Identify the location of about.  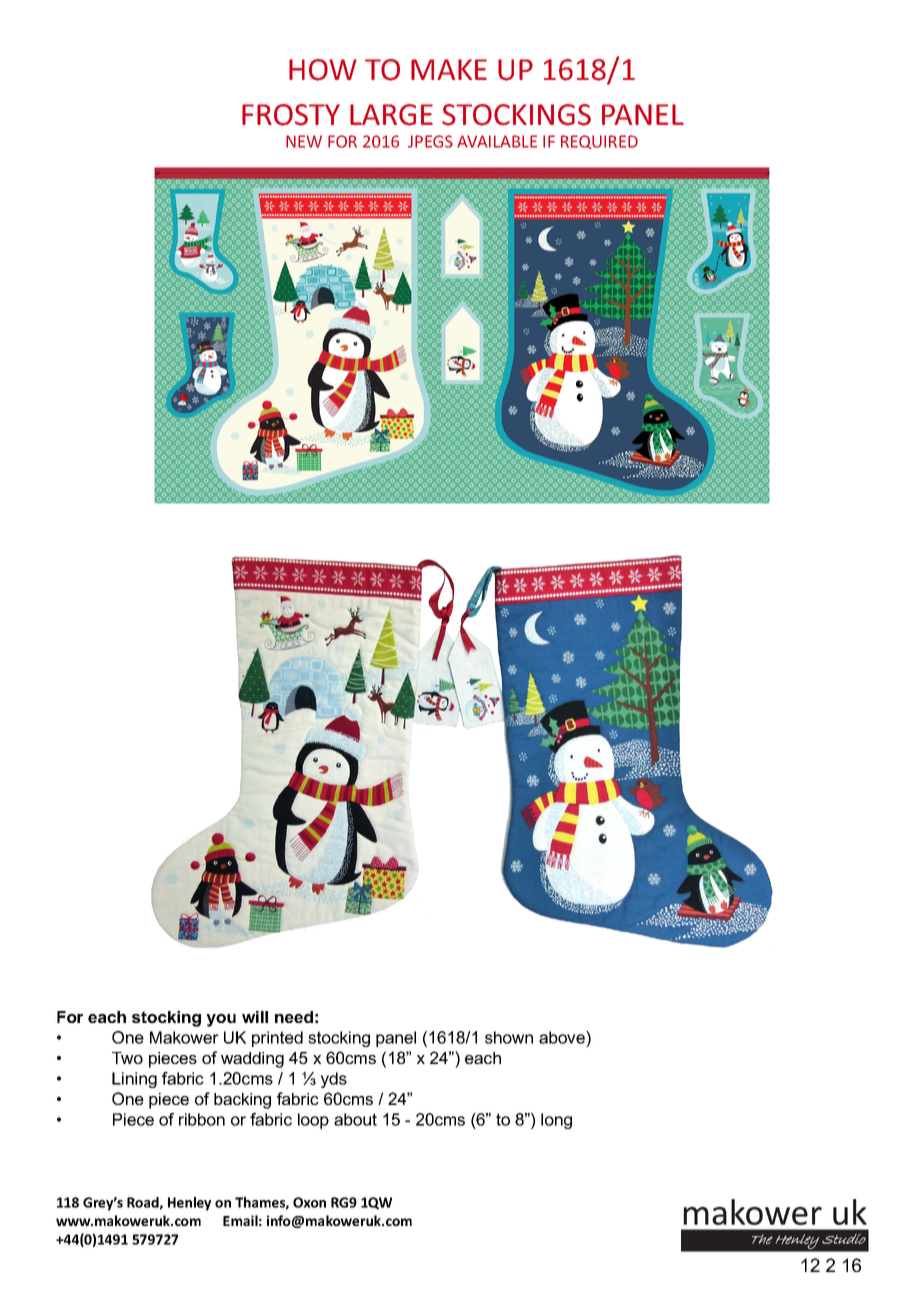
(355, 1119).
